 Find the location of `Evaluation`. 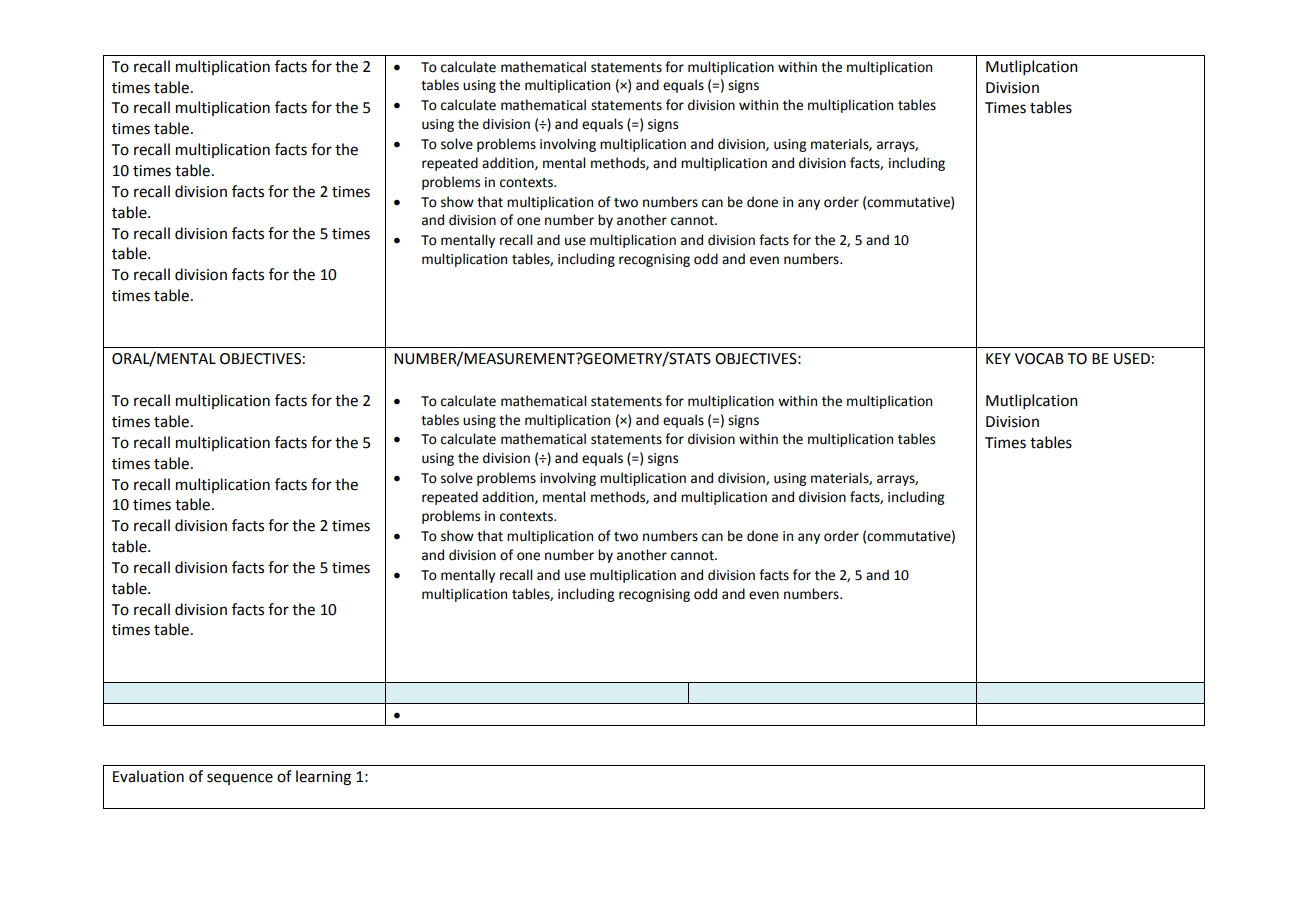

Evaluation is located at coordinates (148, 776).
